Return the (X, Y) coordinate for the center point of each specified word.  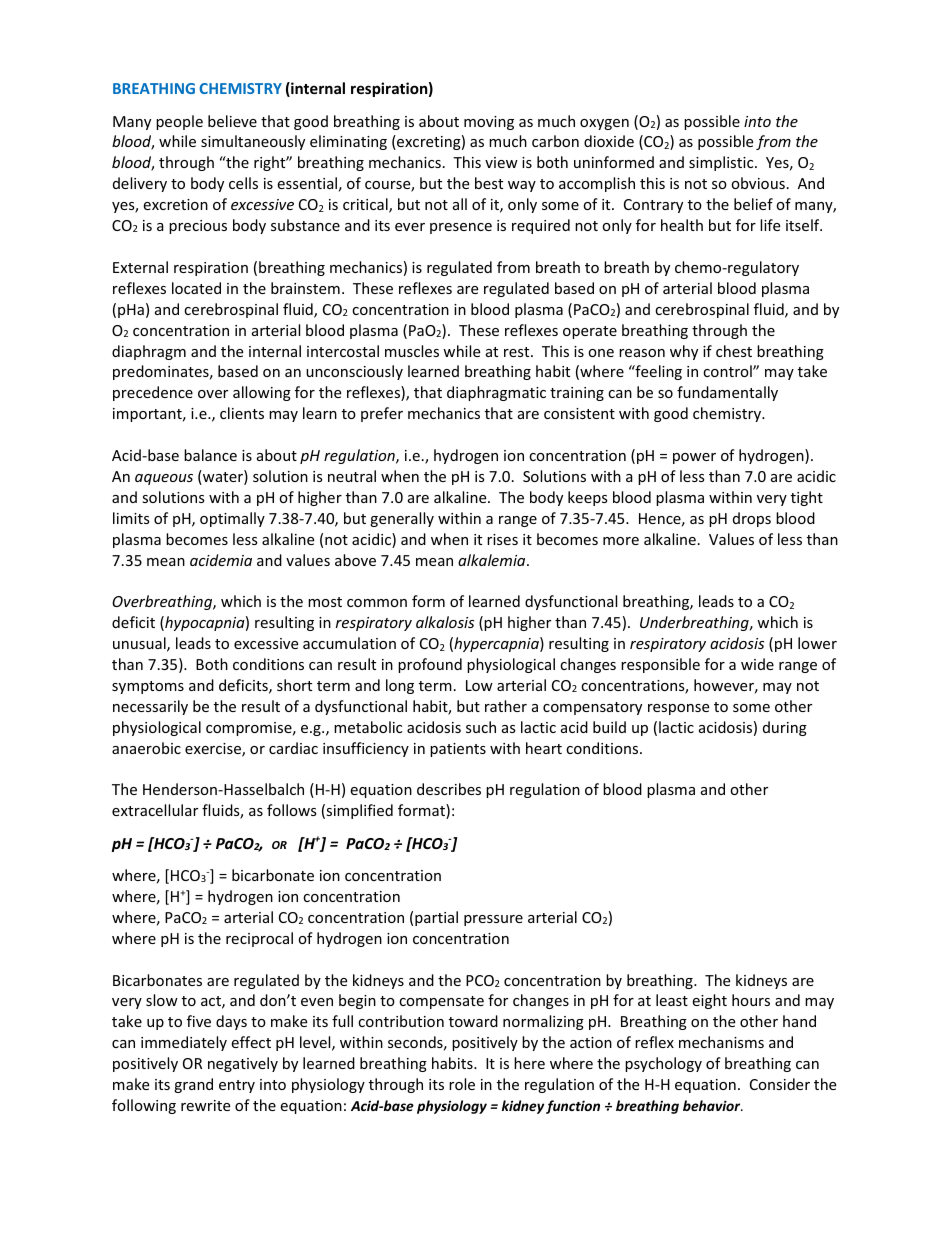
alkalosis (445, 622)
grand (193, 1085)
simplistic (722, 163)
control (728, 371)
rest (518, 352)
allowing (262, 393)
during (785, 728)
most (325, 602)
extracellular (155, 810)
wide (757, 664)
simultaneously (253, 142)
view (501, 162)
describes (449, 789)
